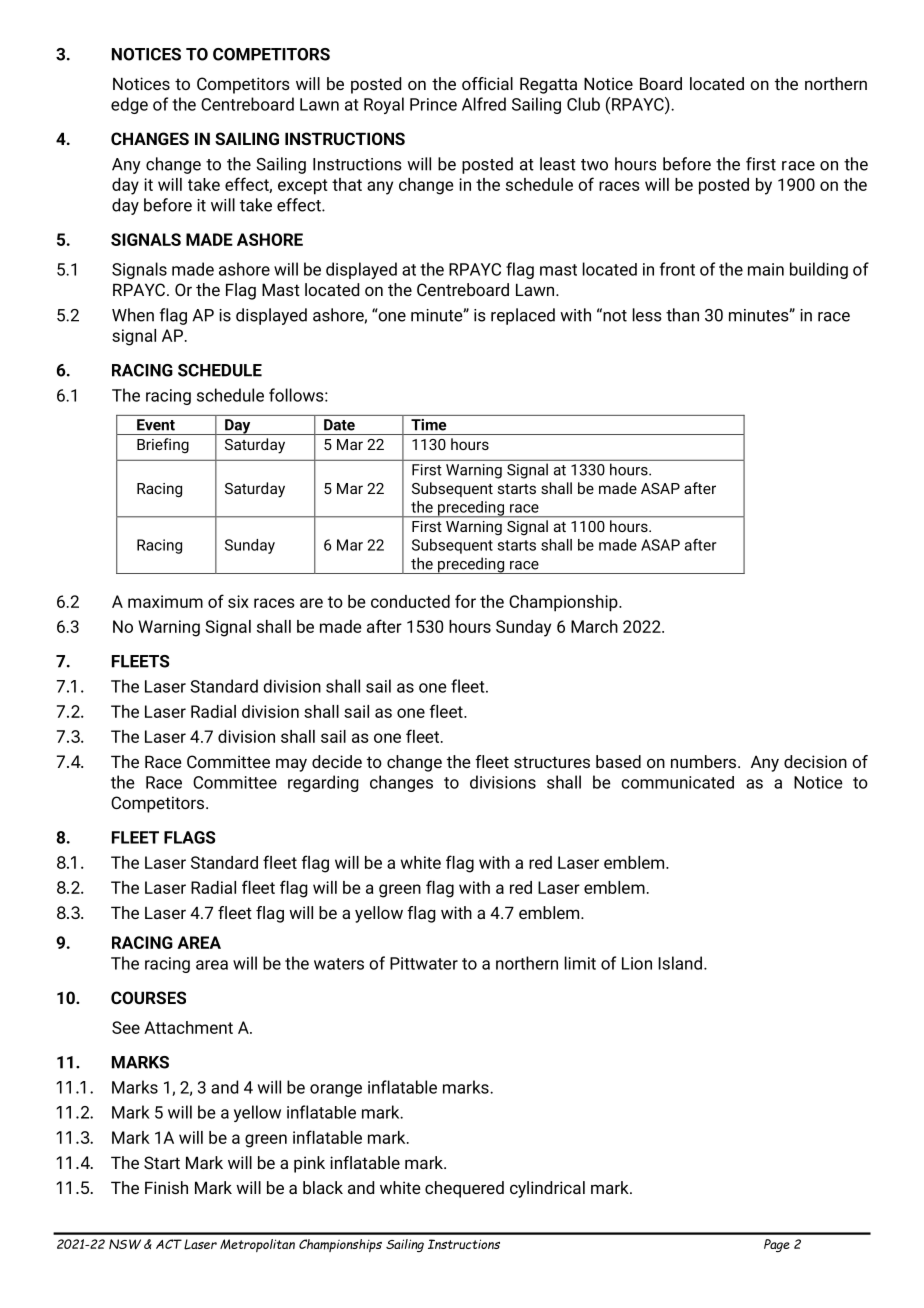 The width and height of the document is (924, 1308). What do you see at coordinates (166, 1187) in the document?
I see `Finish` at bounding box center [166, 1187].
